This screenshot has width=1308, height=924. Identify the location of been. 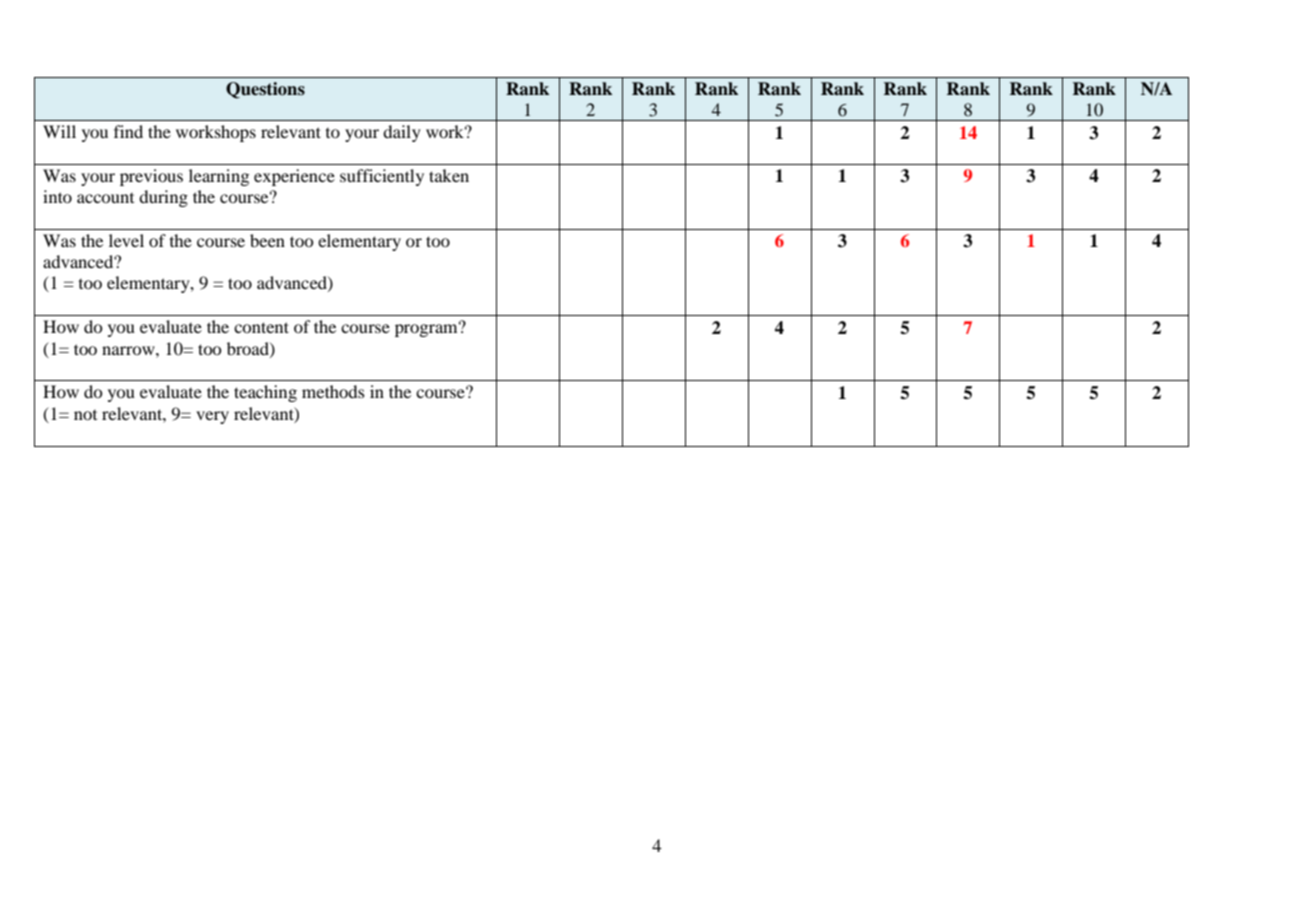
(267, 240).
